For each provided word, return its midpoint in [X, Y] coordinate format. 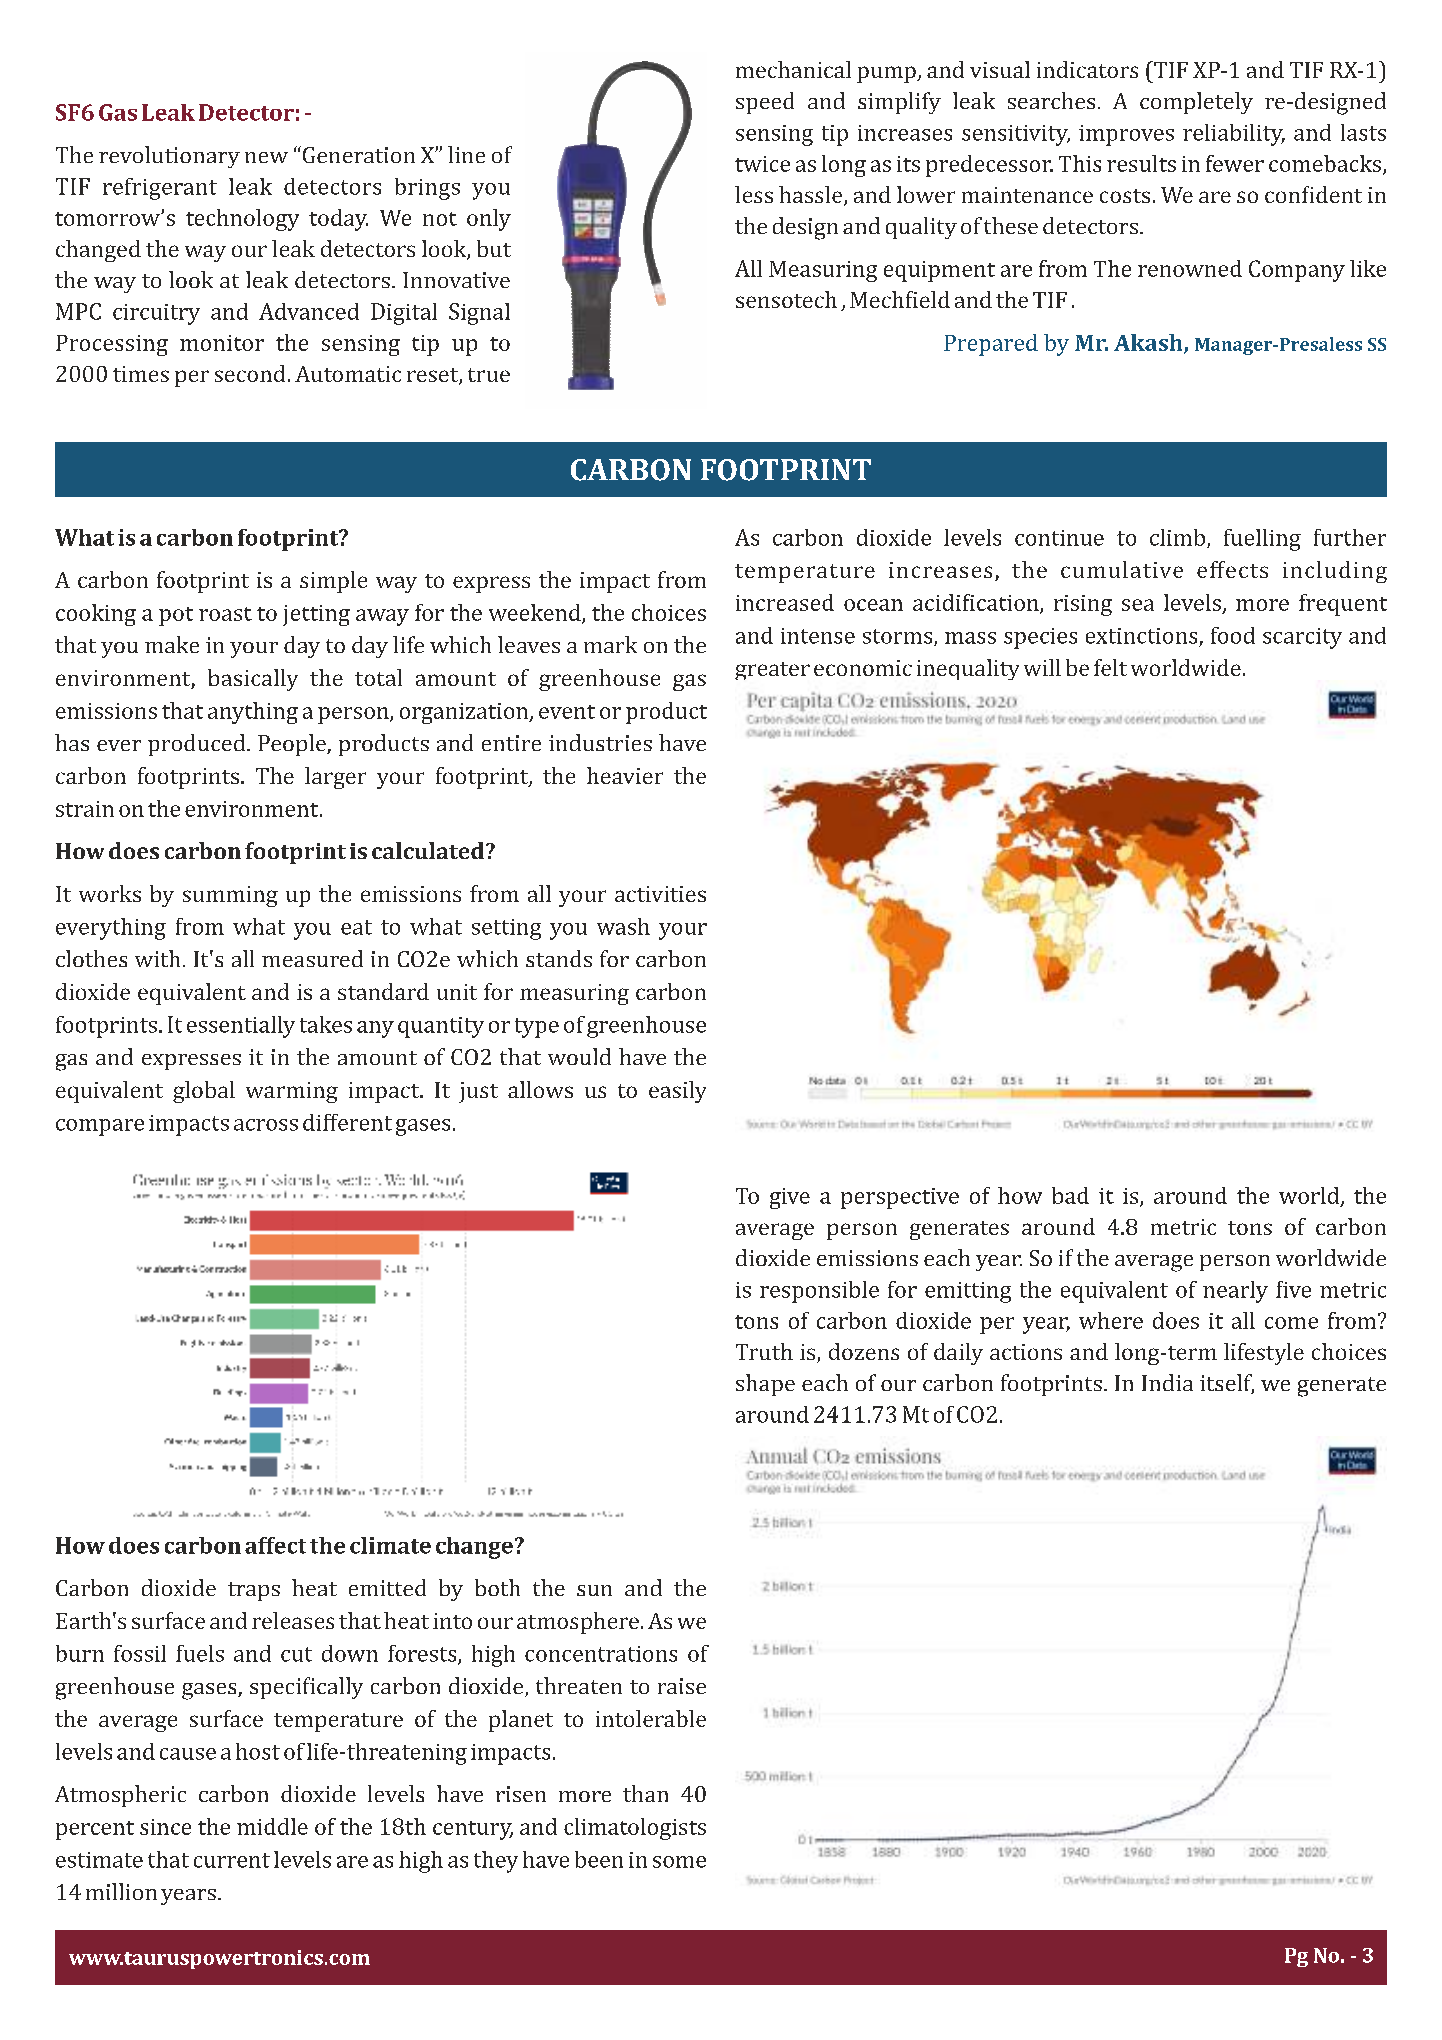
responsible [819, 1292]
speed [765, 103]
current [232, 1860]
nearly [1235, 1292]
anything [253, 713]
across [266, 1125]
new [266, 157]
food [1233, 635]
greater [772, 671]
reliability [1234, 135]
